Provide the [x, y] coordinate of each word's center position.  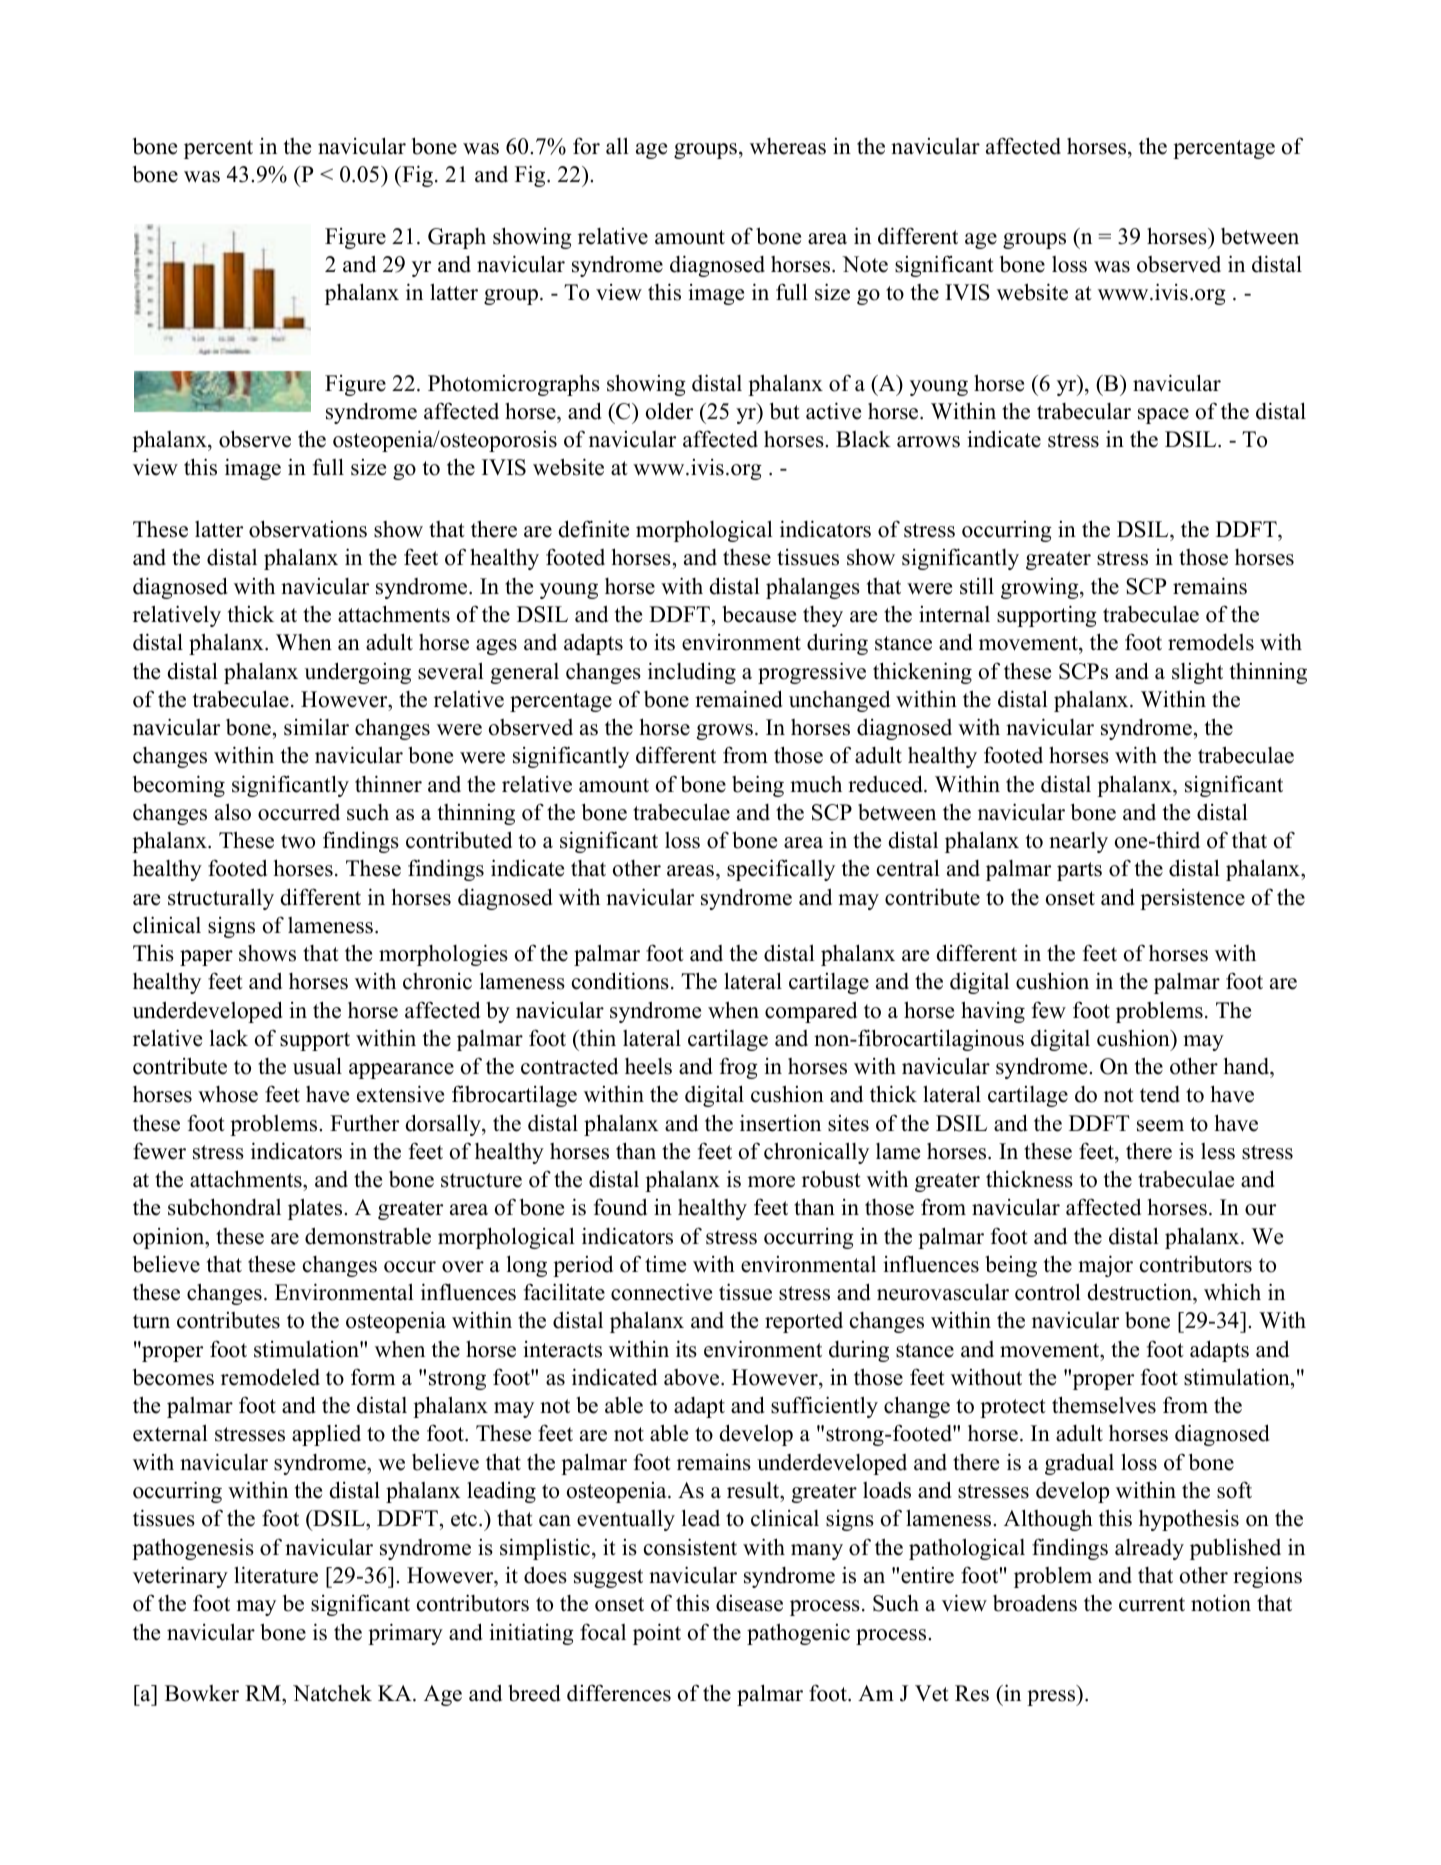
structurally [221, 899]
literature [276, 1575]
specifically [781, 870]
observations [308, 529]
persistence [1192, 899]
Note [865, 264]
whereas [788, 146]
